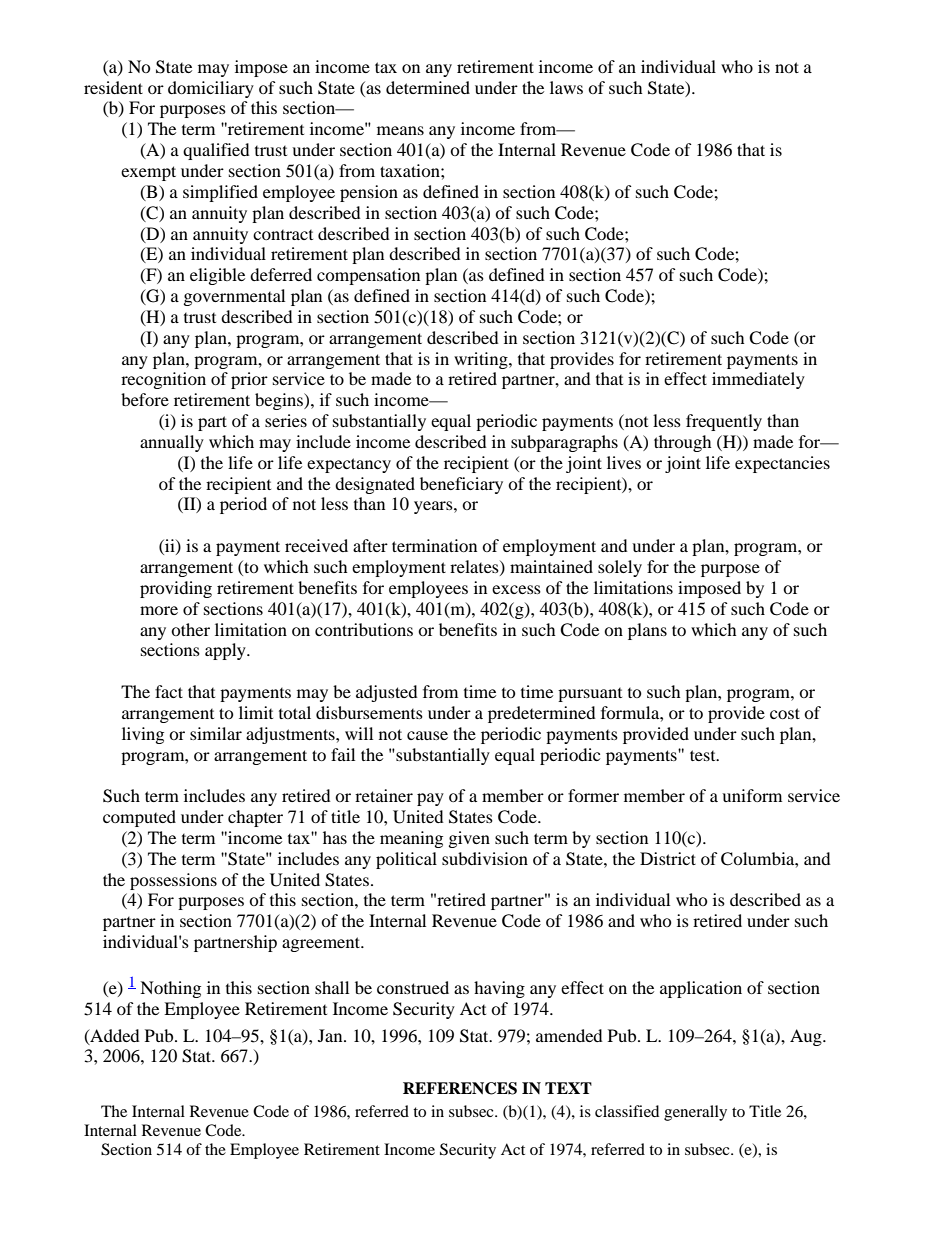  I want to click on means, so click(400, 130).
